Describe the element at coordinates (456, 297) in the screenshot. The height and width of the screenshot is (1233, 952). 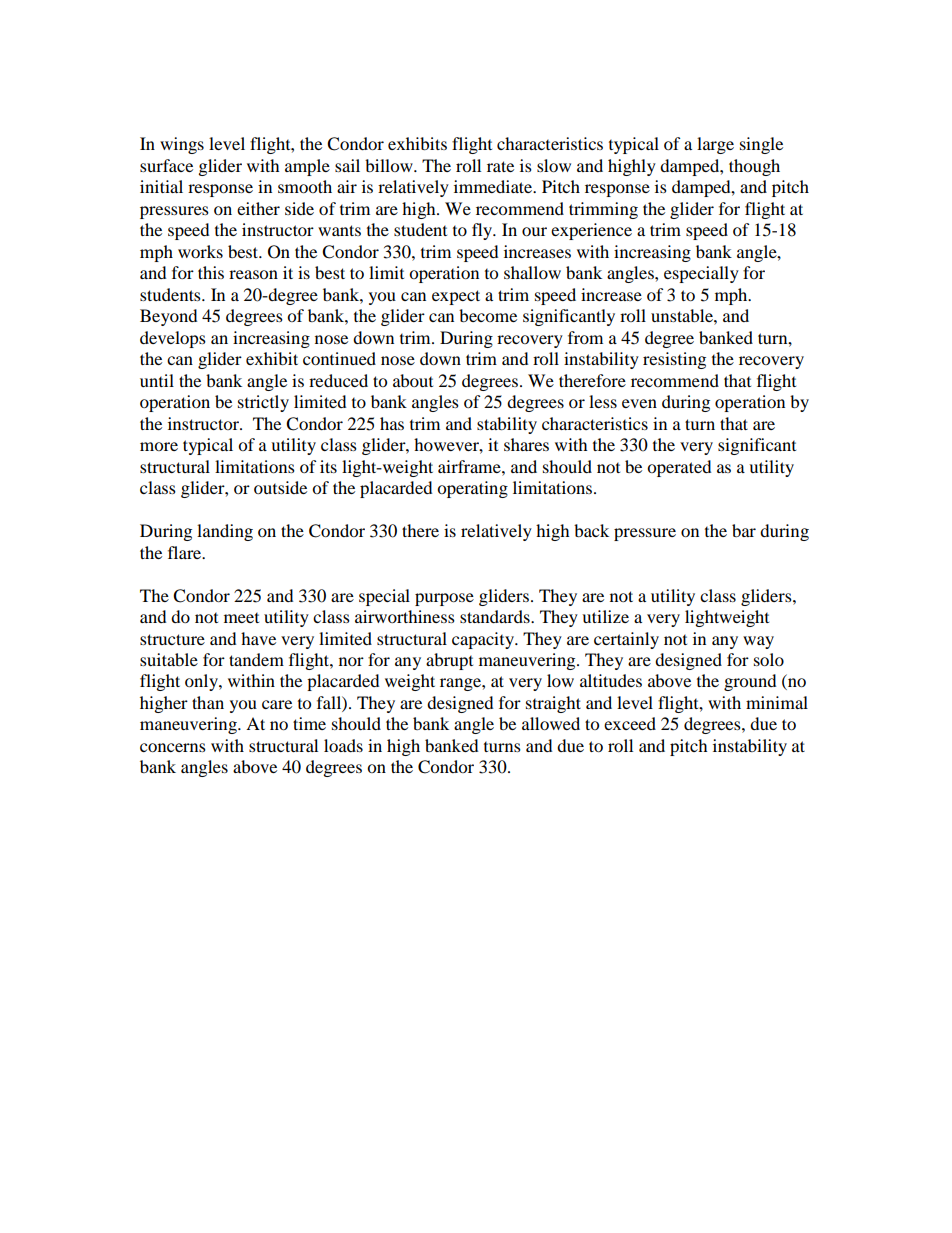
I see `expect` at that location.
